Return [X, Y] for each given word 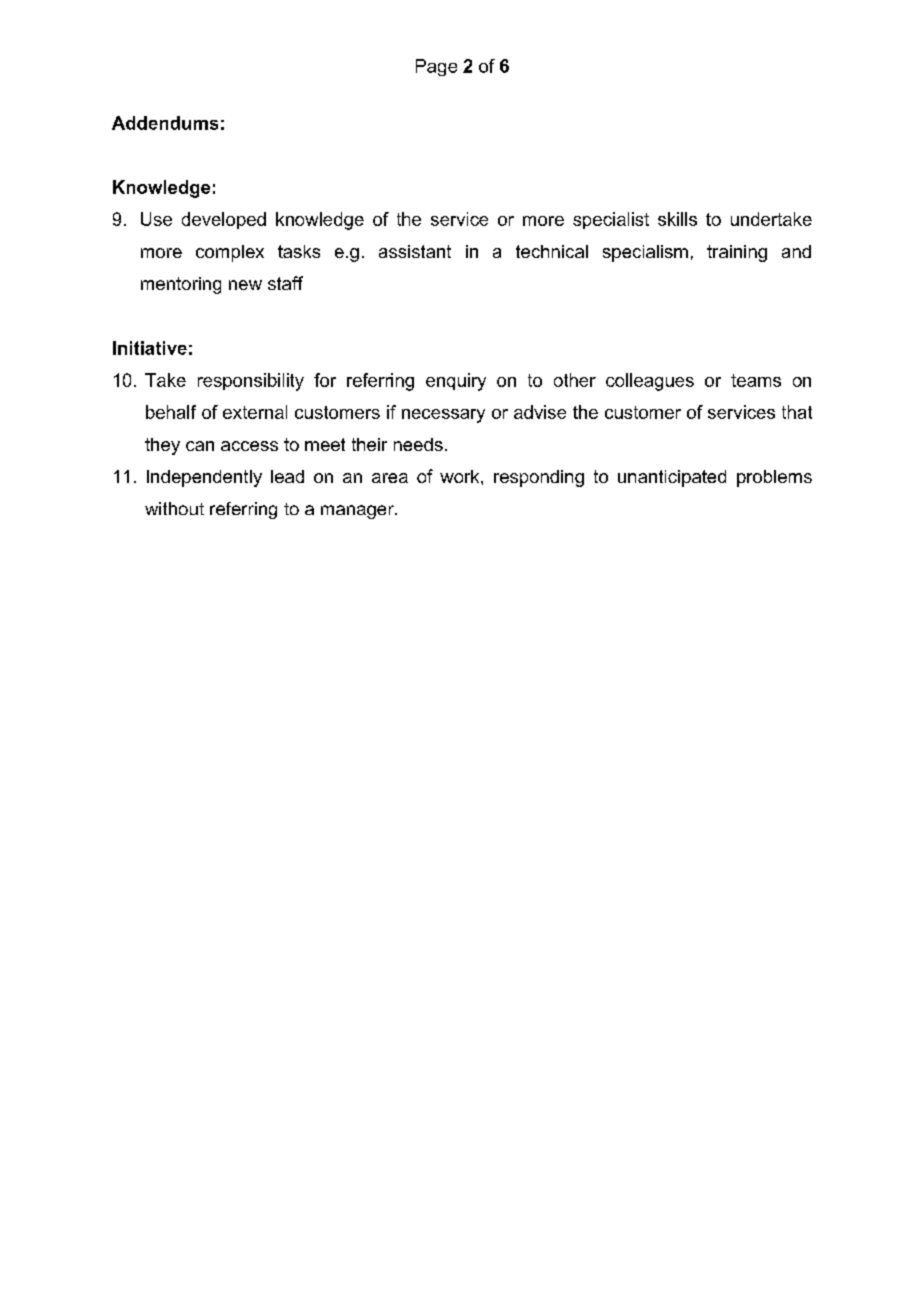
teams [756, 380]
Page [436, 67]
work [461, 476]
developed [224, 220]
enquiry [456, 382]
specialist [611, 220]
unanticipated [672, 478]
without [174, 508]
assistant [415, 251]
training [737, 253]
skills [677, 219]
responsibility [251, 382]
